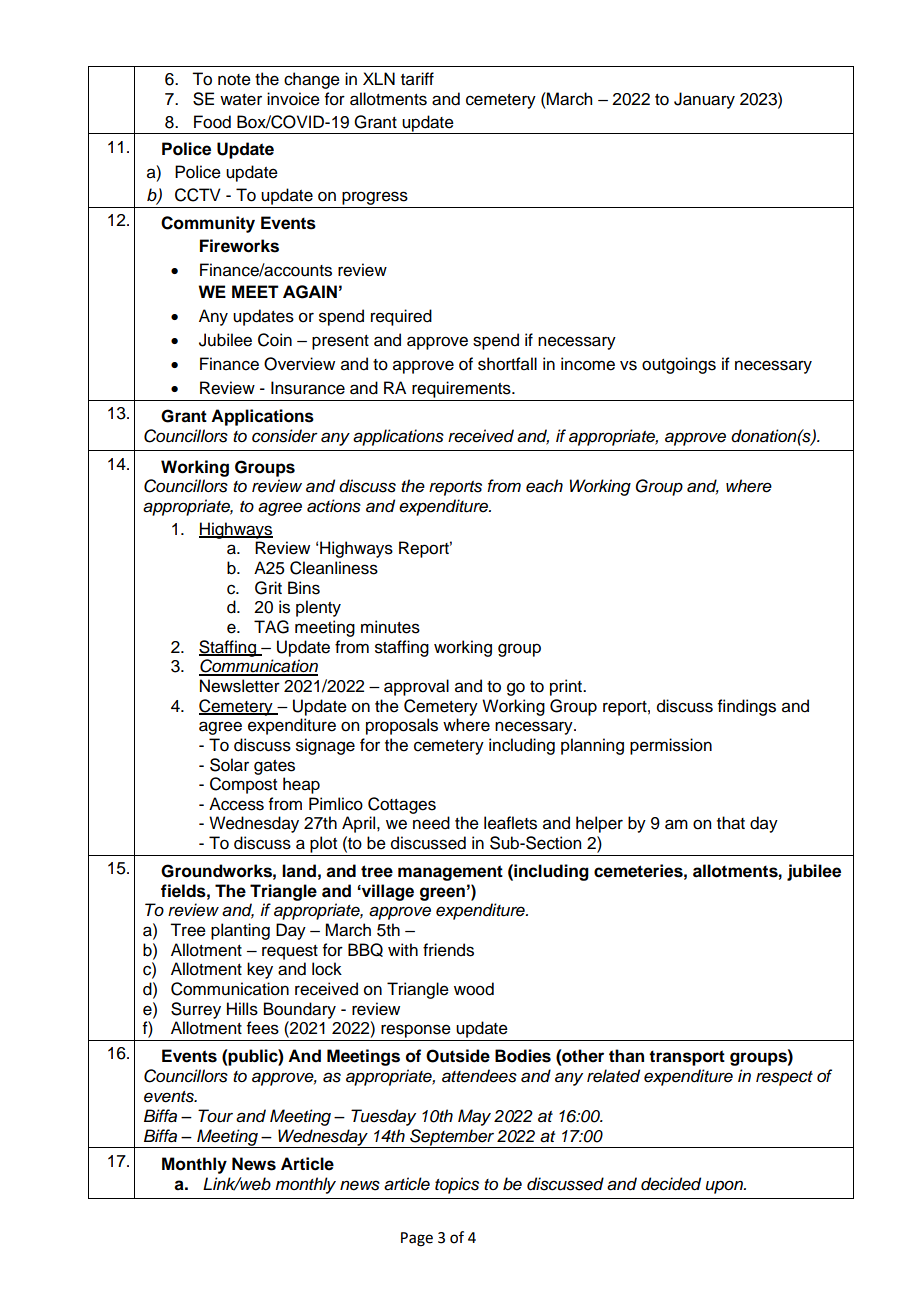 The height and width of the image is (1308, 924). I want to click on water, so click(241, 100).
